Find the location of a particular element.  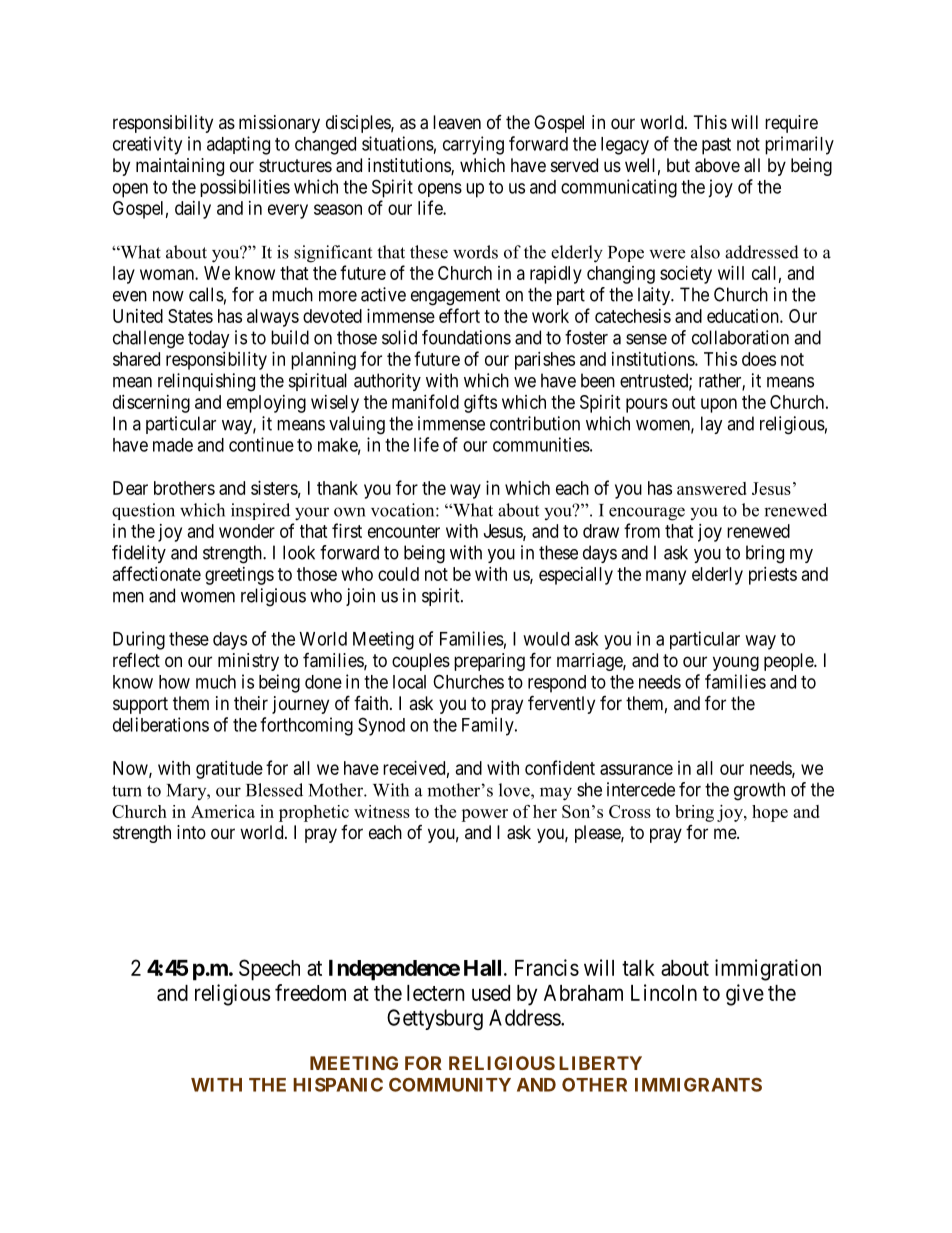

carrying is located at coordinates (473, 145).
